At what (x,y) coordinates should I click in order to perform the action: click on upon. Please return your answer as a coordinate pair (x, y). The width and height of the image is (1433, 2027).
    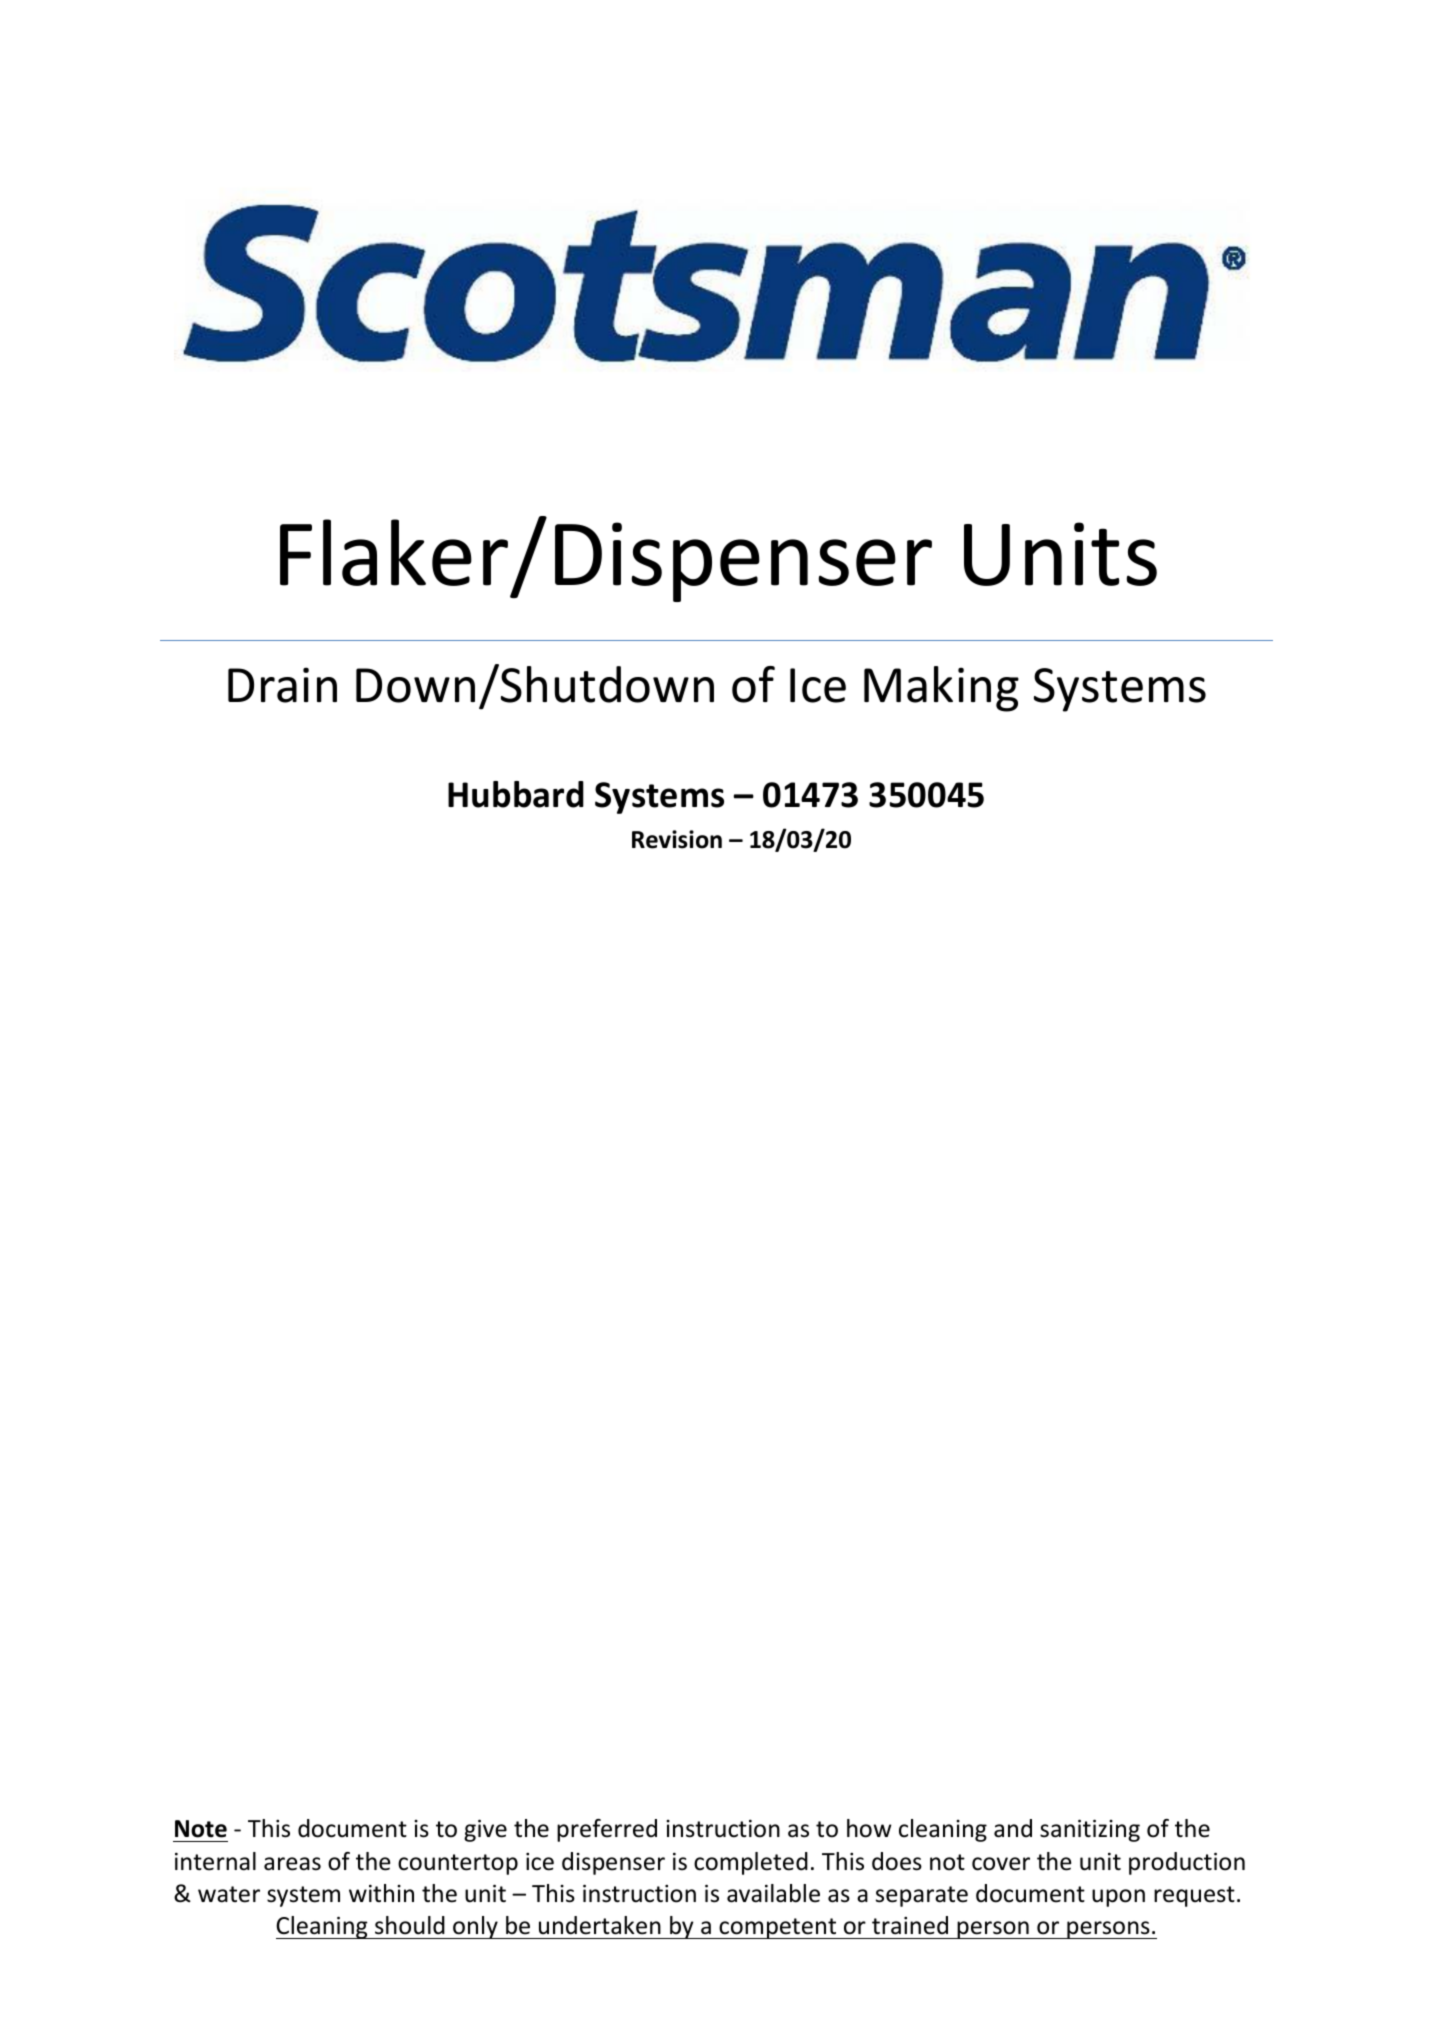
    Looking at the image, I should click on (1118, 1898).
